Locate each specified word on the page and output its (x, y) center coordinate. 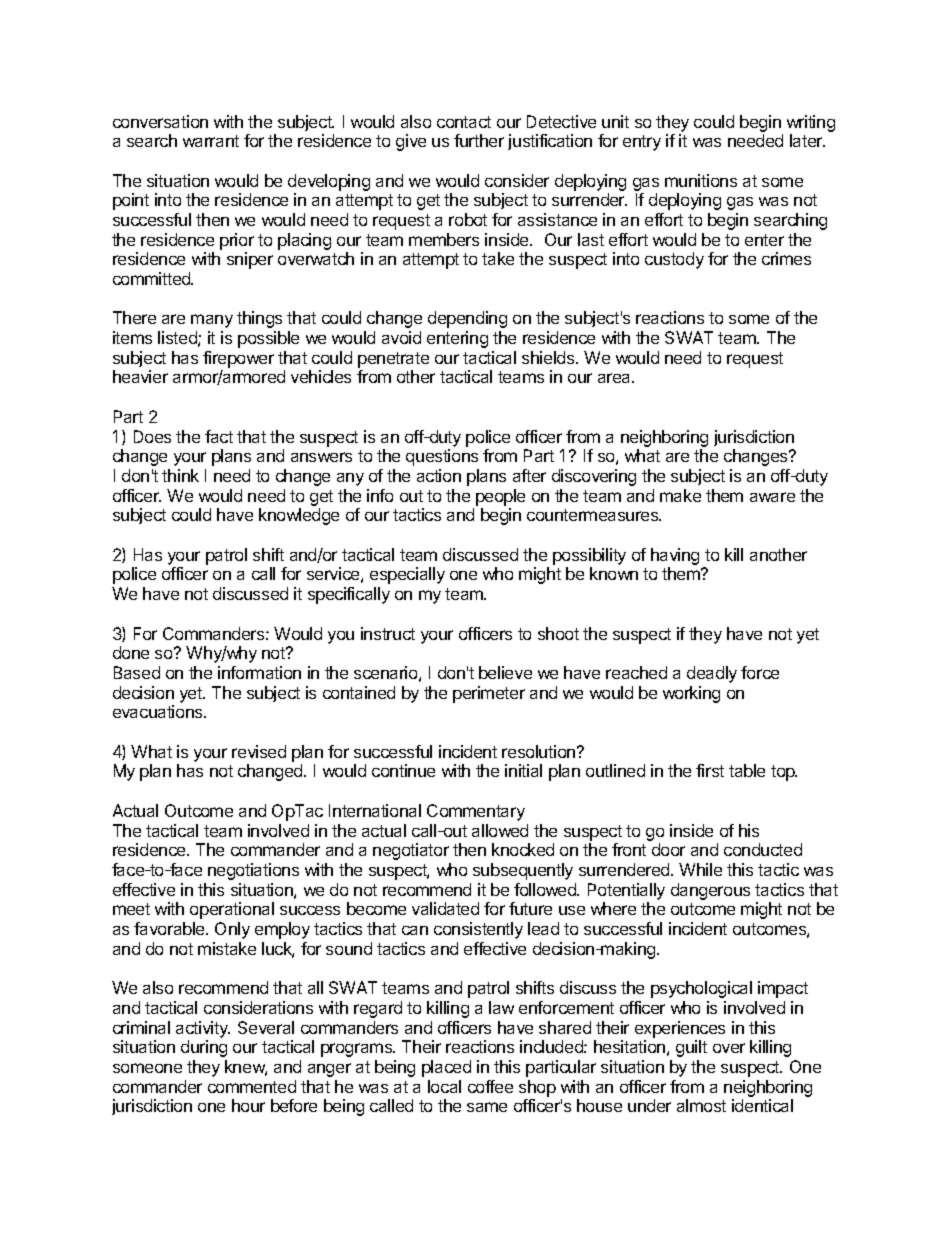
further (479, 140)
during (204, 1048)
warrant (211, 141)
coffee (490, 1086)
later (807, 140)
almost (701, 1105)
